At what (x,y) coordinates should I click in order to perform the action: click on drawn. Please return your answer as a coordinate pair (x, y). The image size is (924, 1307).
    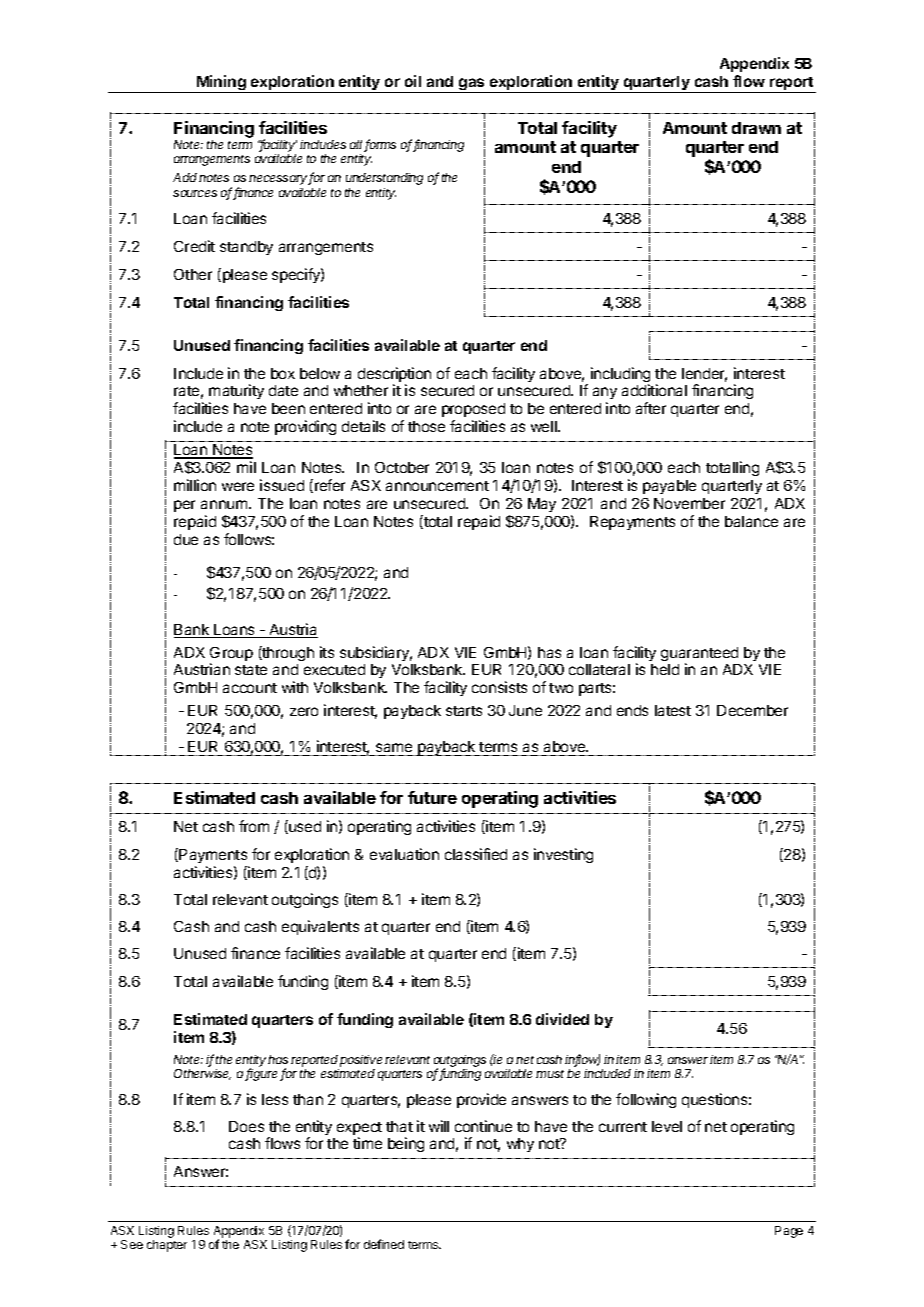
    Looking at the image, I should click on (756, 128).
